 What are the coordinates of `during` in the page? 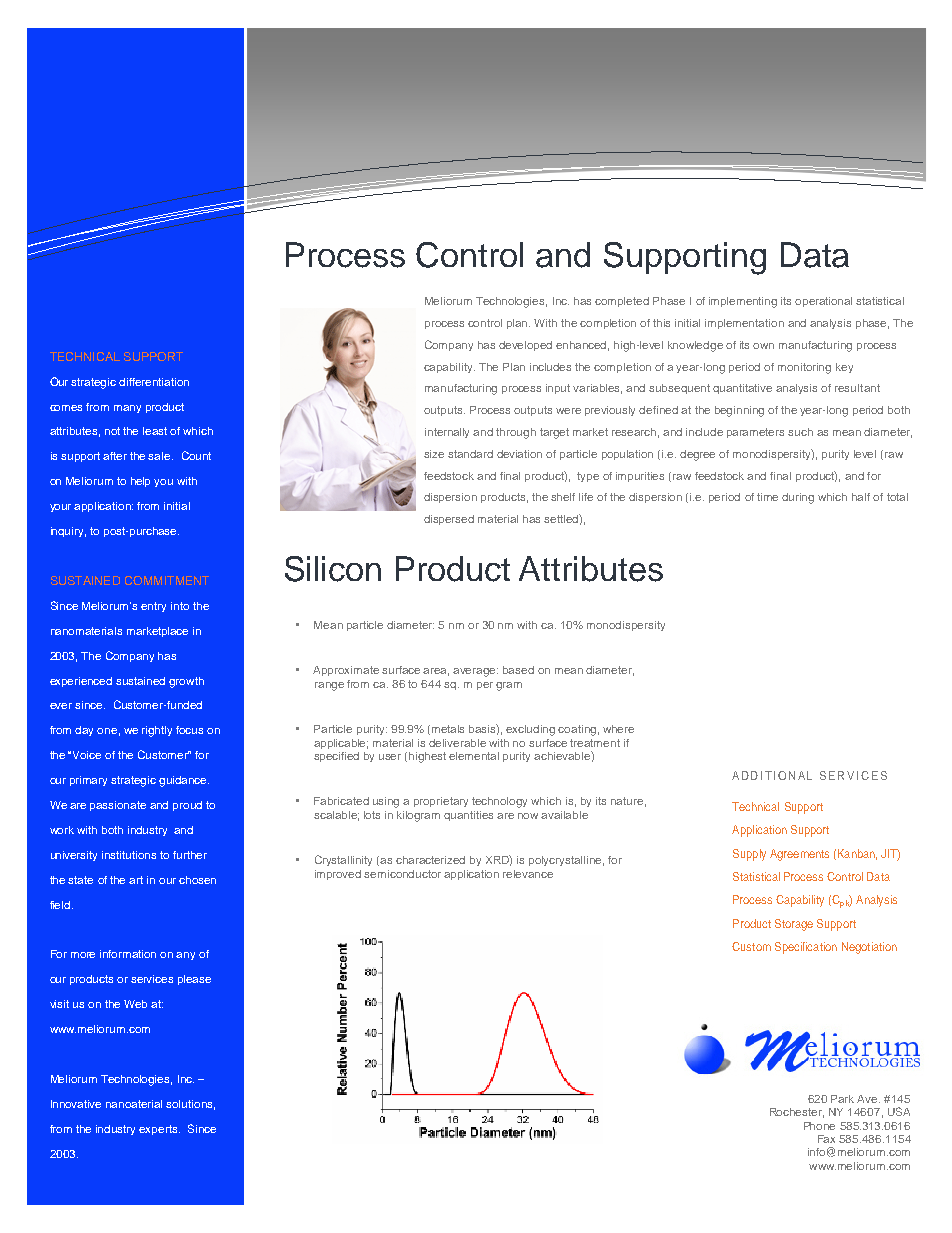 It's located at (798, 498).
